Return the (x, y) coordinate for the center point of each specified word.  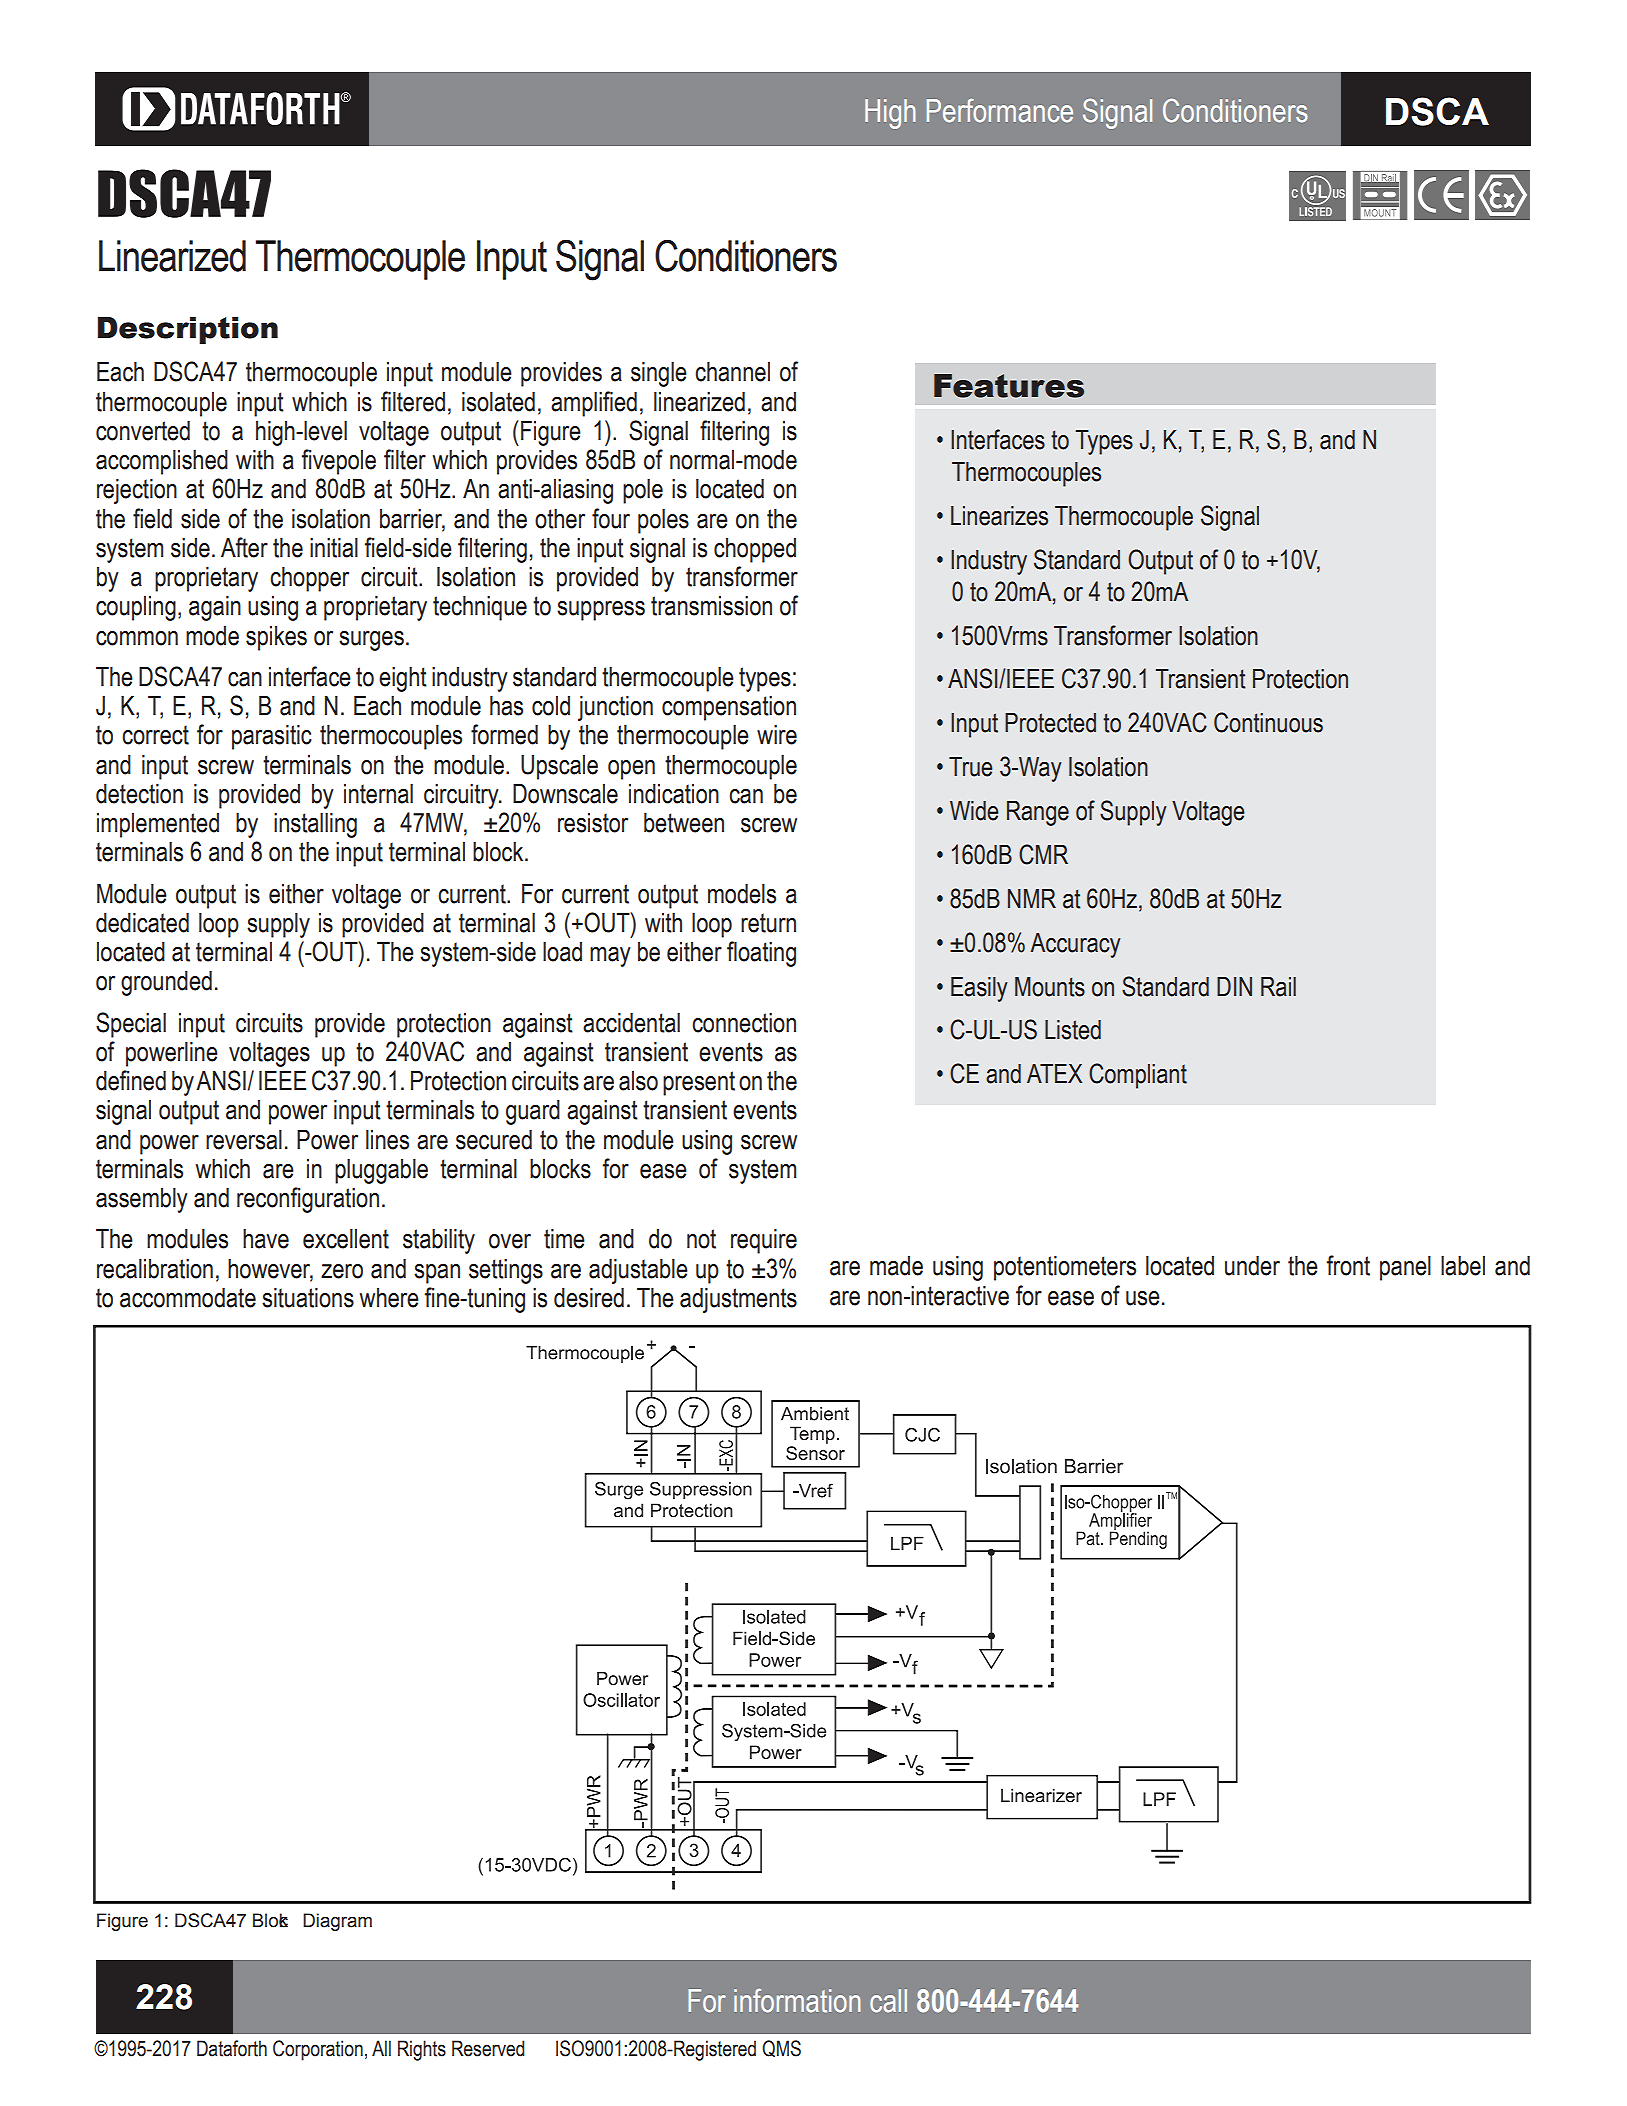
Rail (1278, 987)
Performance (1000, 110)
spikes (276, 638)
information (797, 2001)
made (896, 1266)
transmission (711, 606)
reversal (244, 1140)
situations (308, 1298)
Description (188, 330)
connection (744, 1023)
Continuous (1268, 722)
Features (1009, 386)
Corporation (318, 2050)
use (1143, 1298)
